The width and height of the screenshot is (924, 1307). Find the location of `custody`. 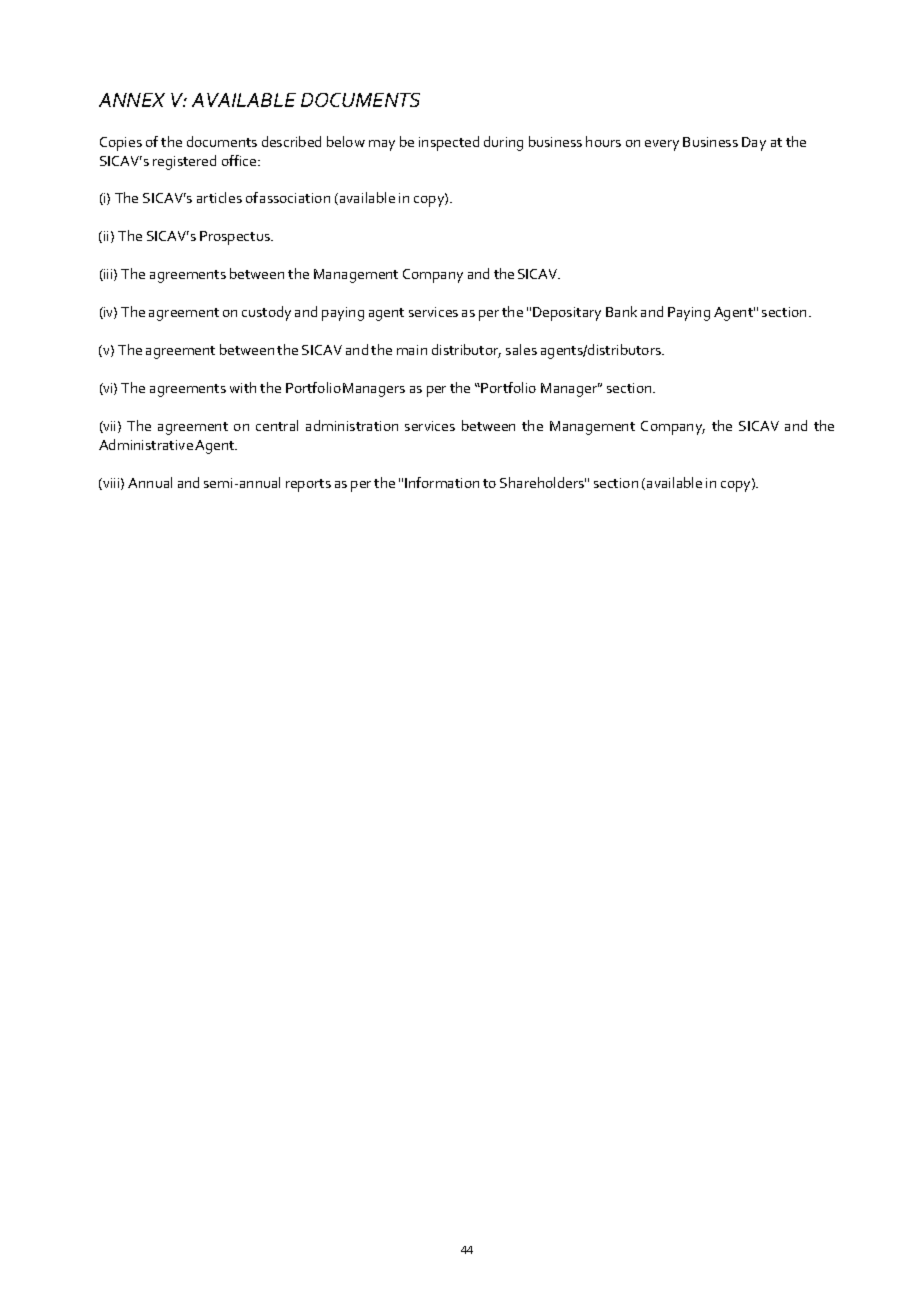

custody is located at coordinates (266, 313).
